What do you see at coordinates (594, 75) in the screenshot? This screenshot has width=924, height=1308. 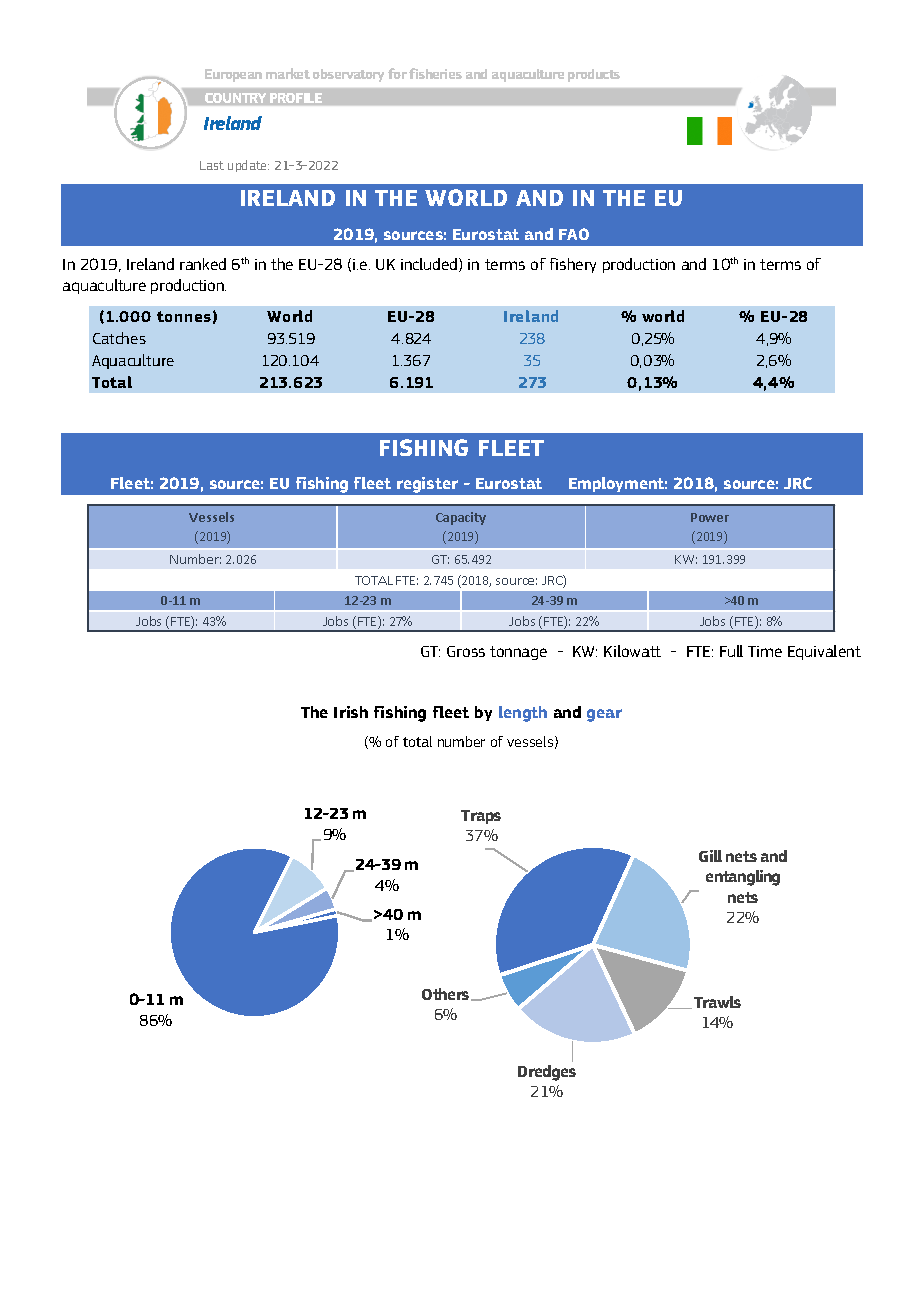 I see `products` at bounding box center [594, 75].
